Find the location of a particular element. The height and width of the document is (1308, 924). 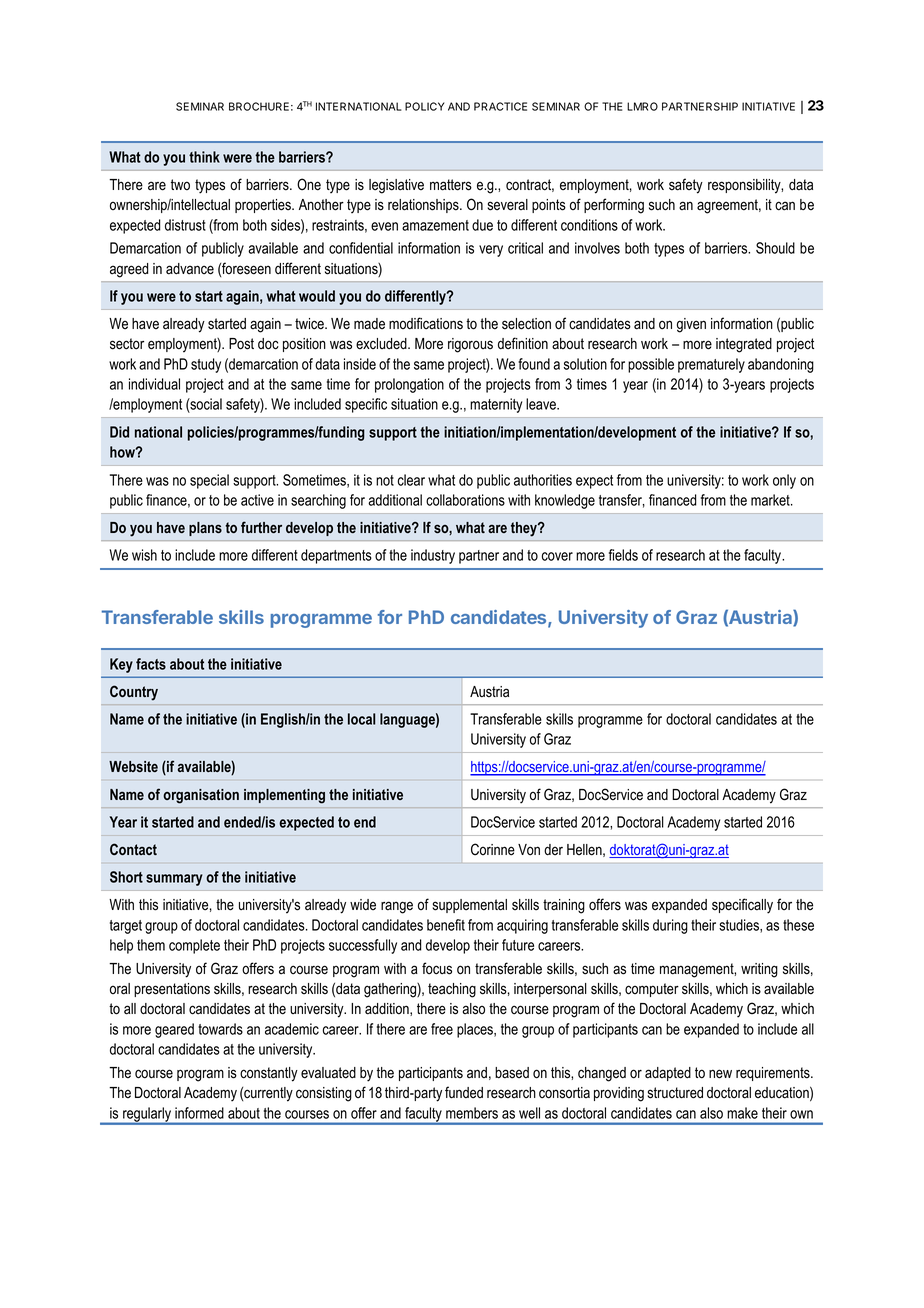

clear is located at coordinates (411, 480).
